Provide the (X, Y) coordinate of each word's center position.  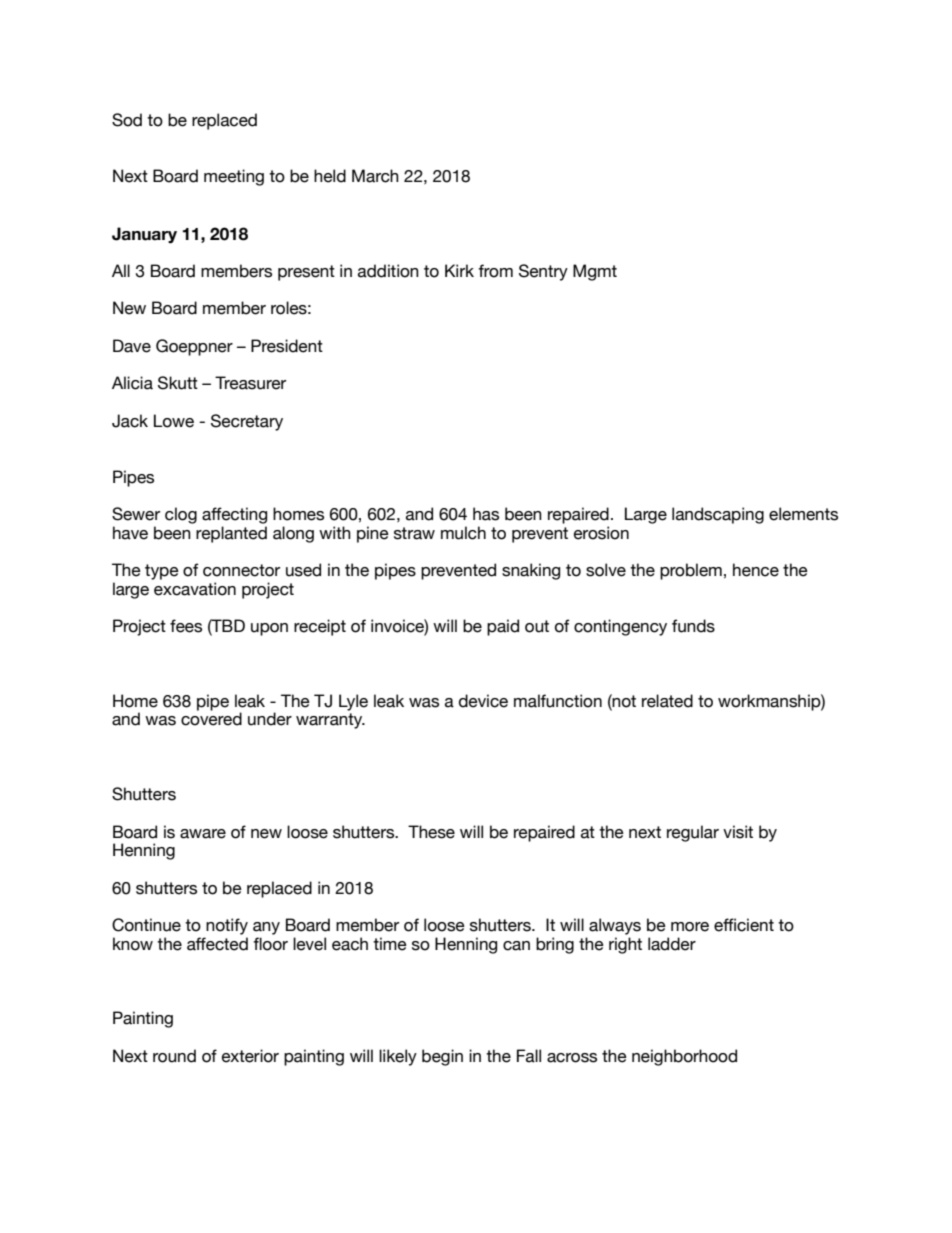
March (375, 176)
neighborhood (684, 1057)
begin (442, 1057)
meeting (234, 177)
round (174, 1056)
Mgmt (595, 272)
